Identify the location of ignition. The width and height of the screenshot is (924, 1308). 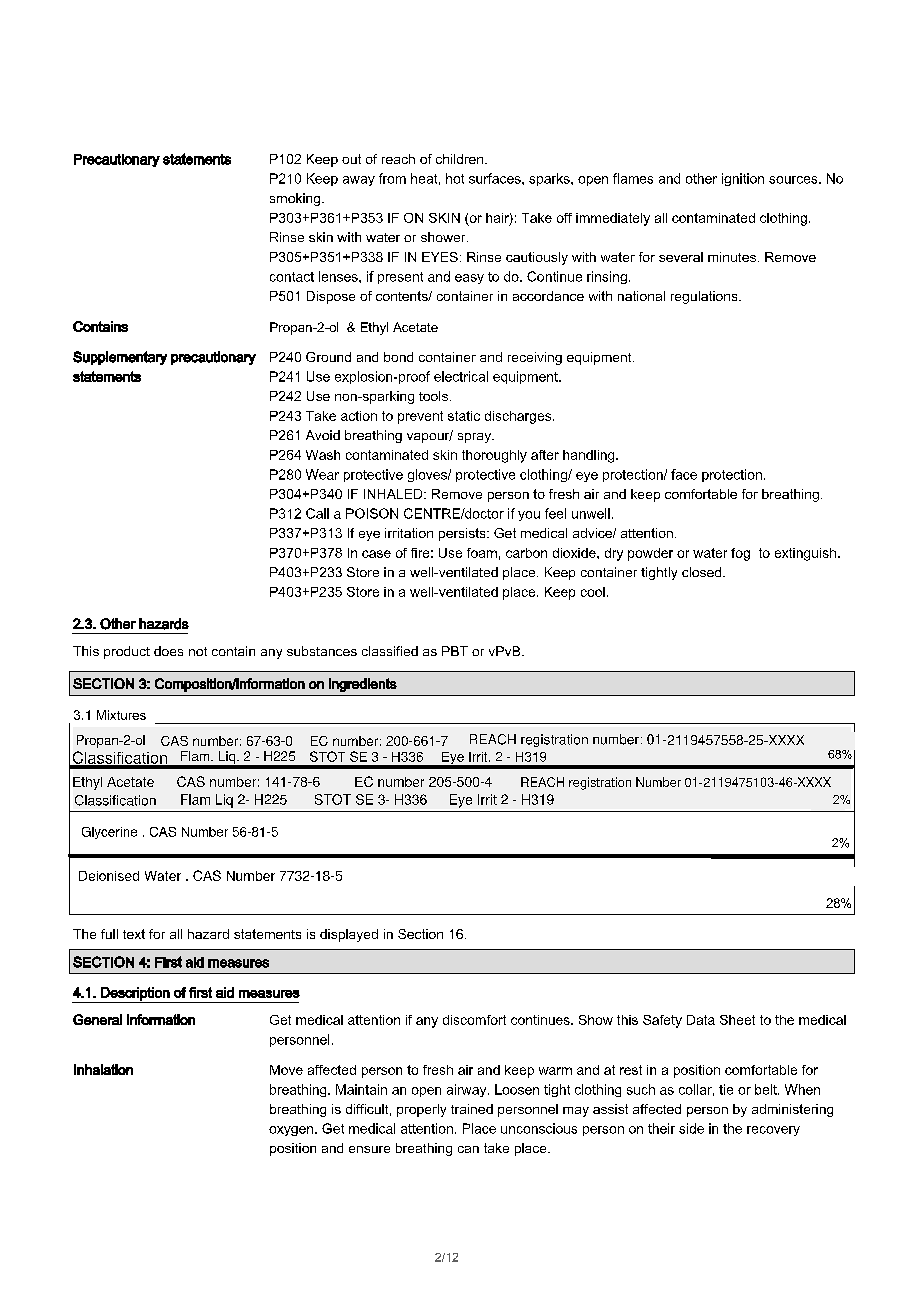
(743, 179).
